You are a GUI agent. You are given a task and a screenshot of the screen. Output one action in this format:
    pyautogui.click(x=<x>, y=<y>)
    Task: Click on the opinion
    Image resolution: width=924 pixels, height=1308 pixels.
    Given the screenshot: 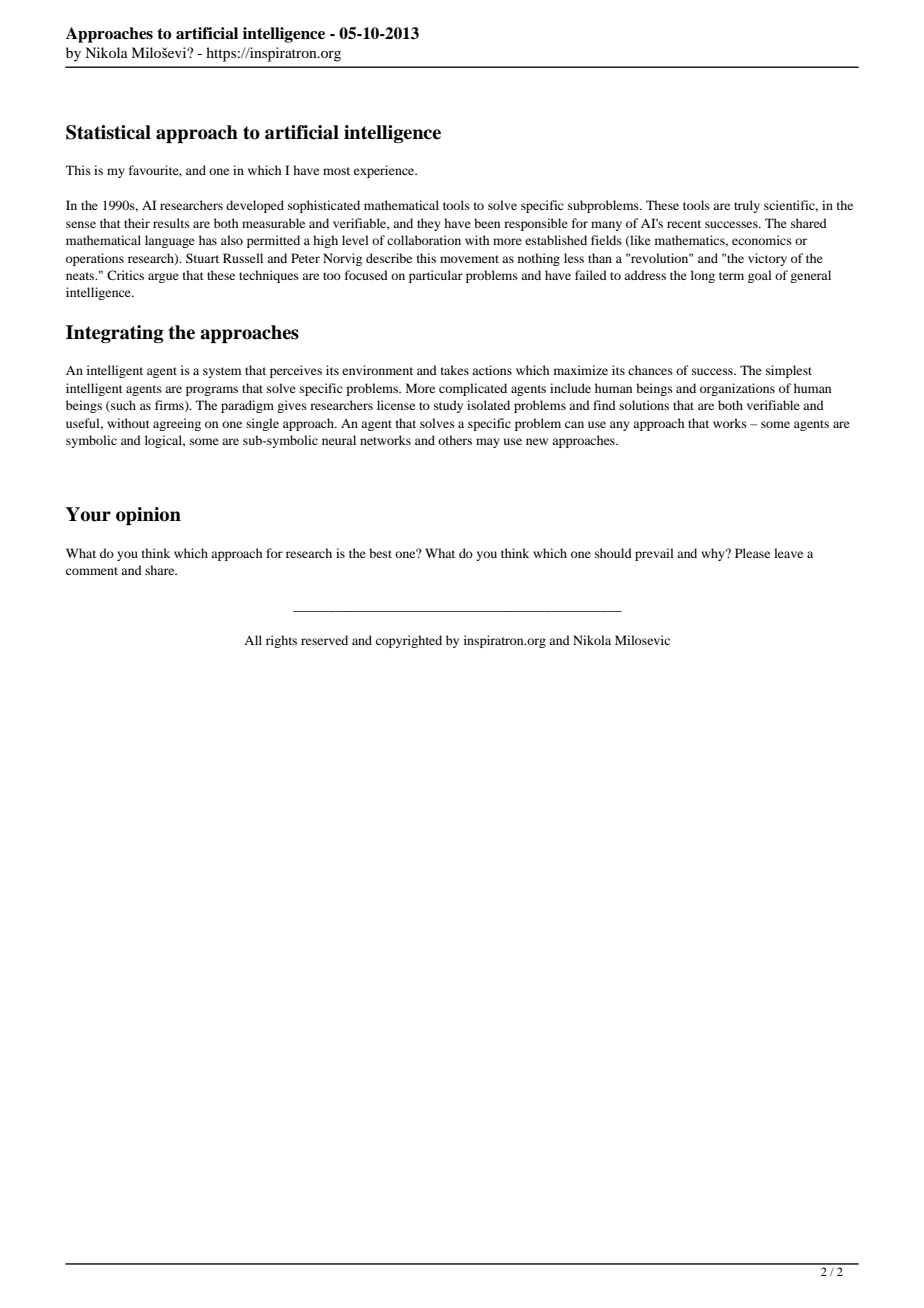 What is the action you would take?
    pyautogui.click(x=148, y=516)
